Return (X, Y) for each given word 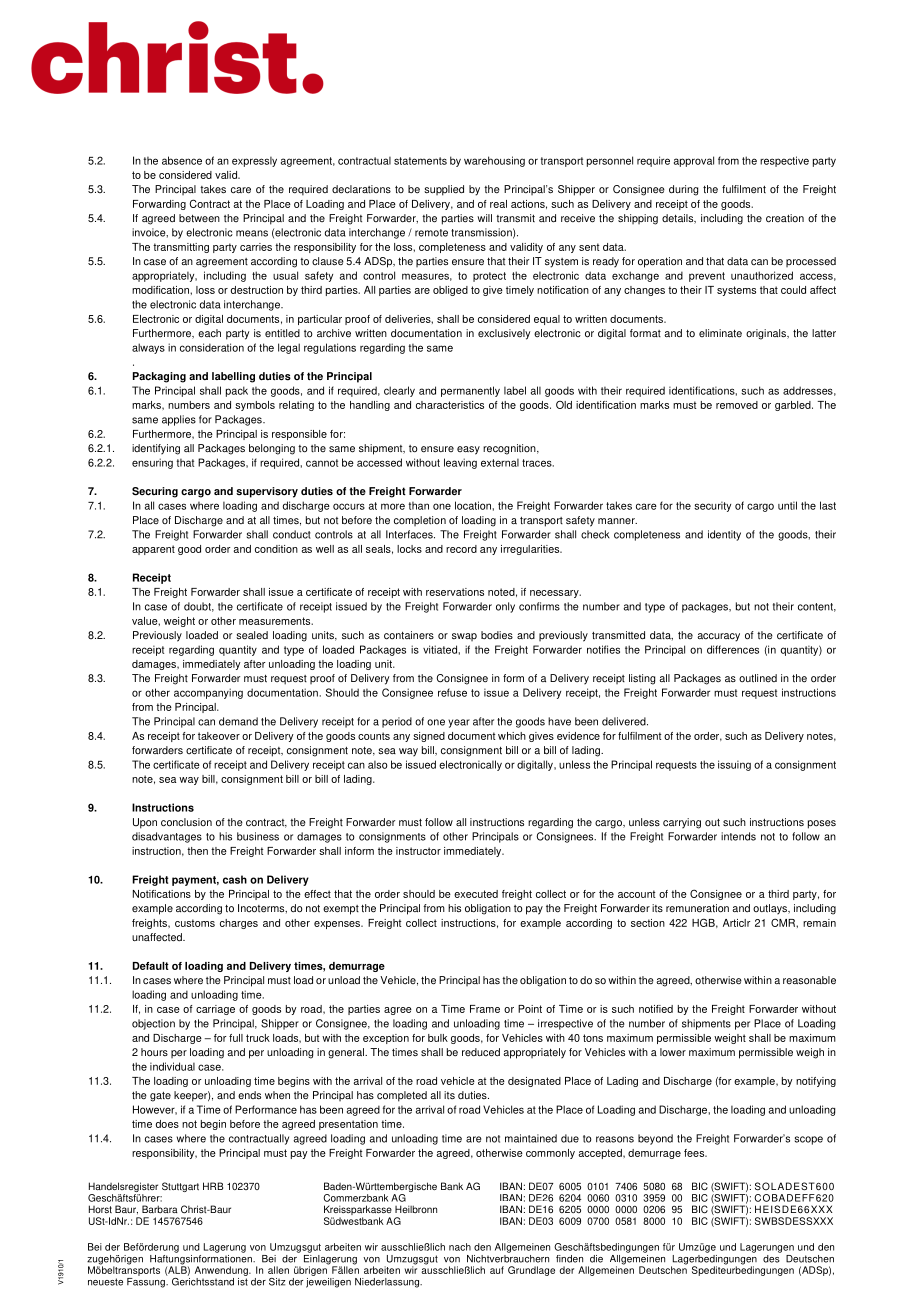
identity (724, 535)
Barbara (160, 1209)
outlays (771, 909)
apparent (153, 550)
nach (460, 1247)
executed (476, 894)
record (461, 549)
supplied (444, 190)
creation (785, 218)
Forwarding (159, 205)
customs (195, 923)
